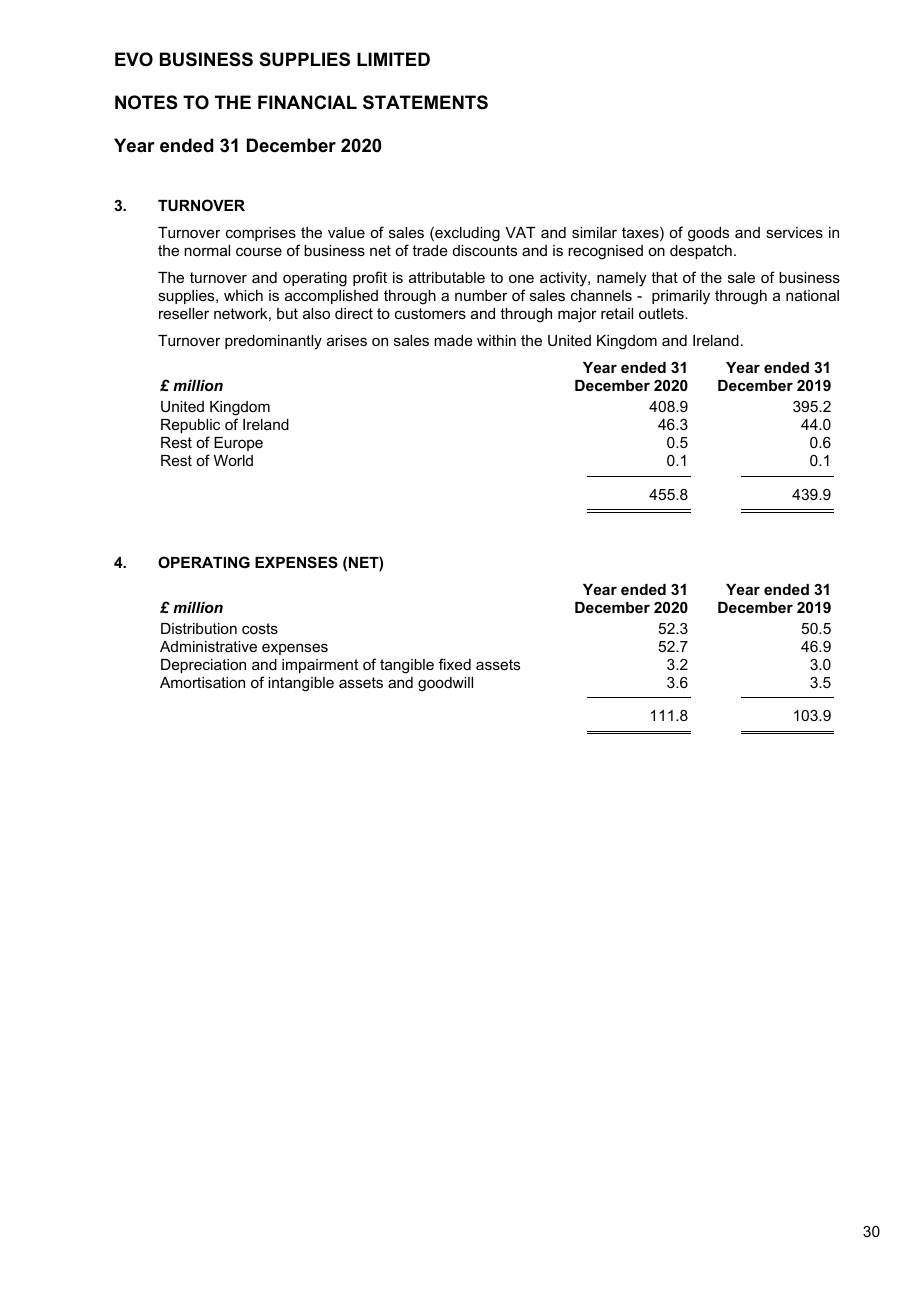 Image resolution: width=924 pixels, height=1308 pixels. I want to click on World, so click(233, 460).
